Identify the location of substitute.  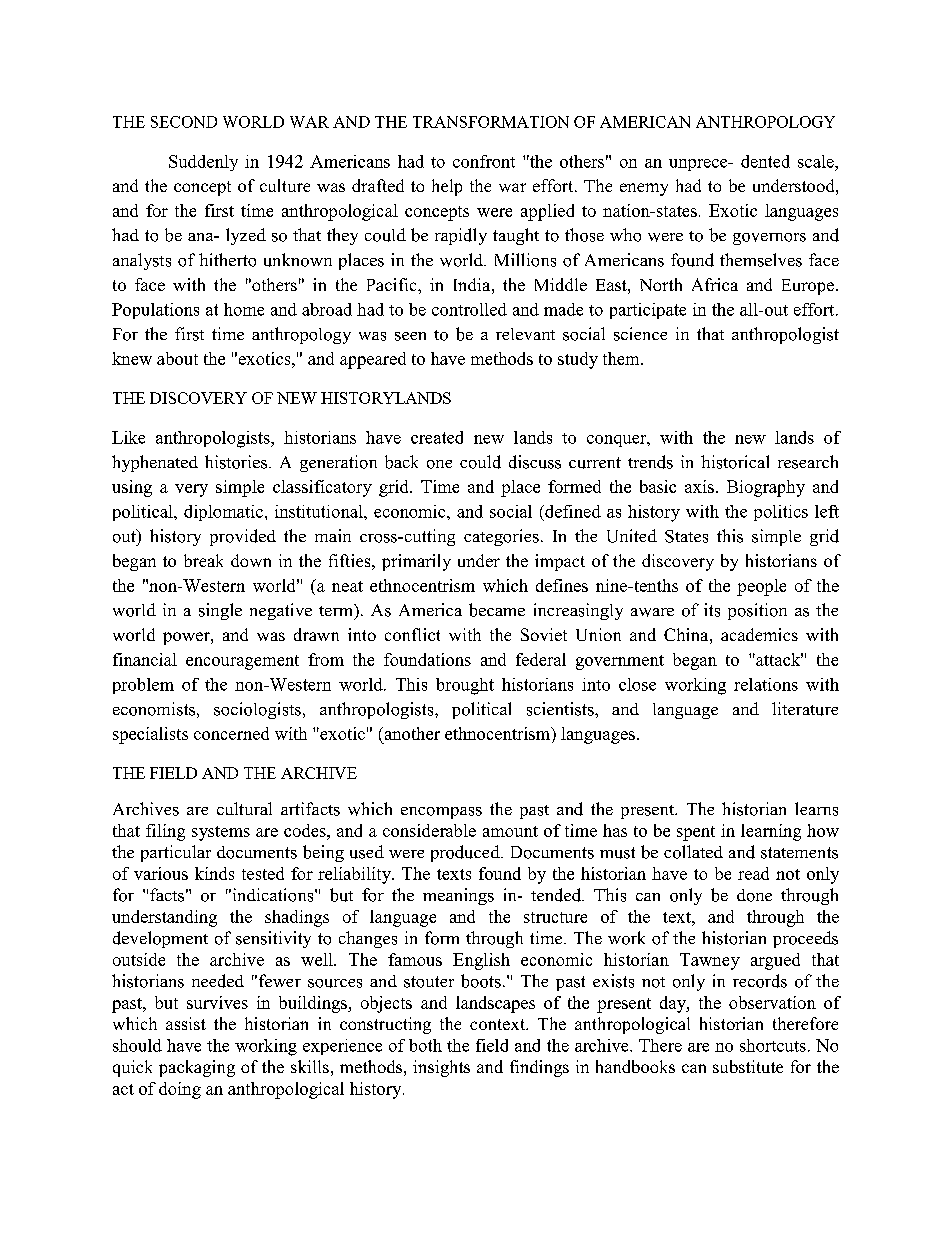
(748, 1066).
